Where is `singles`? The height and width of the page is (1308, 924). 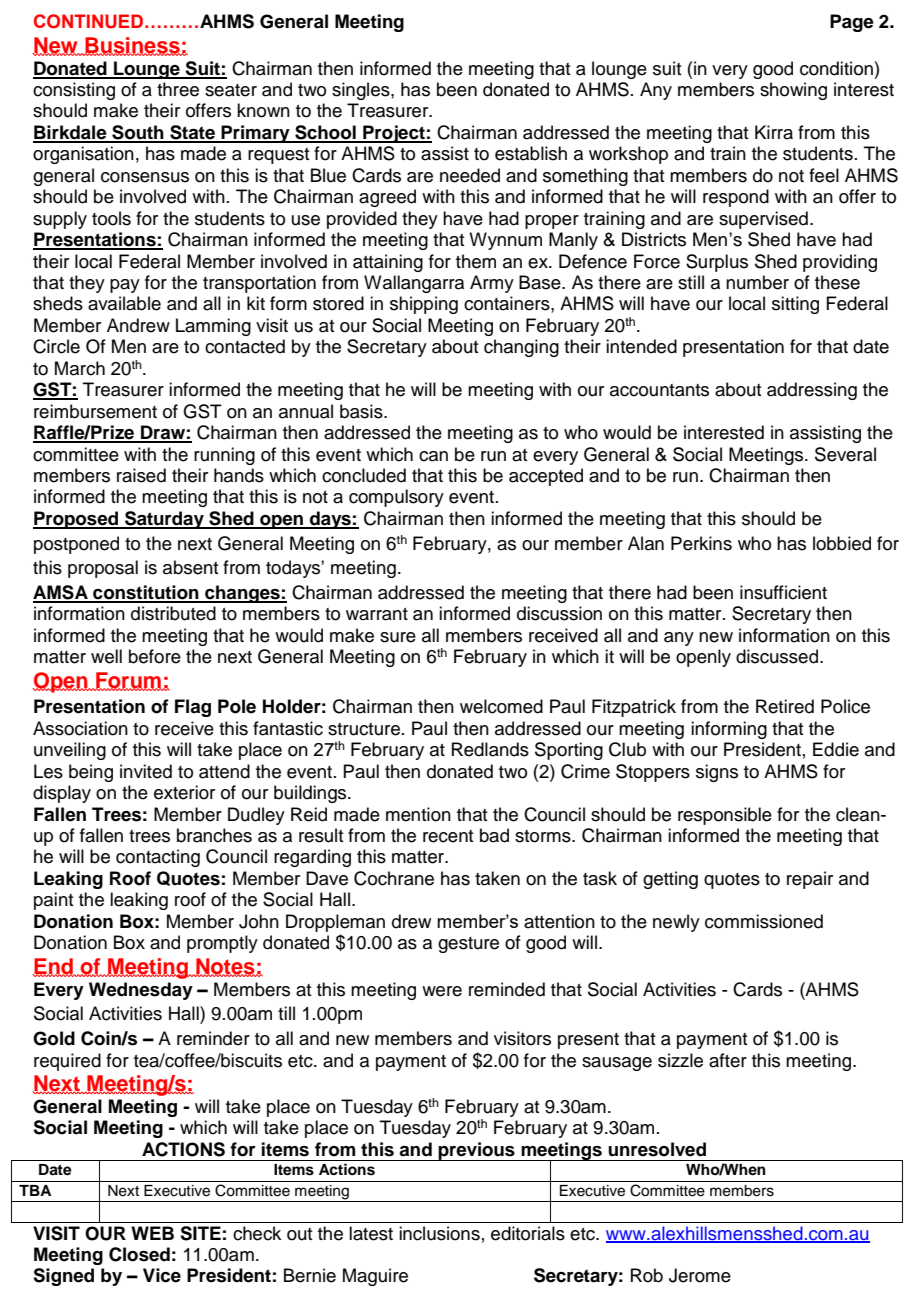 singles is located at coordinates (362, 91).
